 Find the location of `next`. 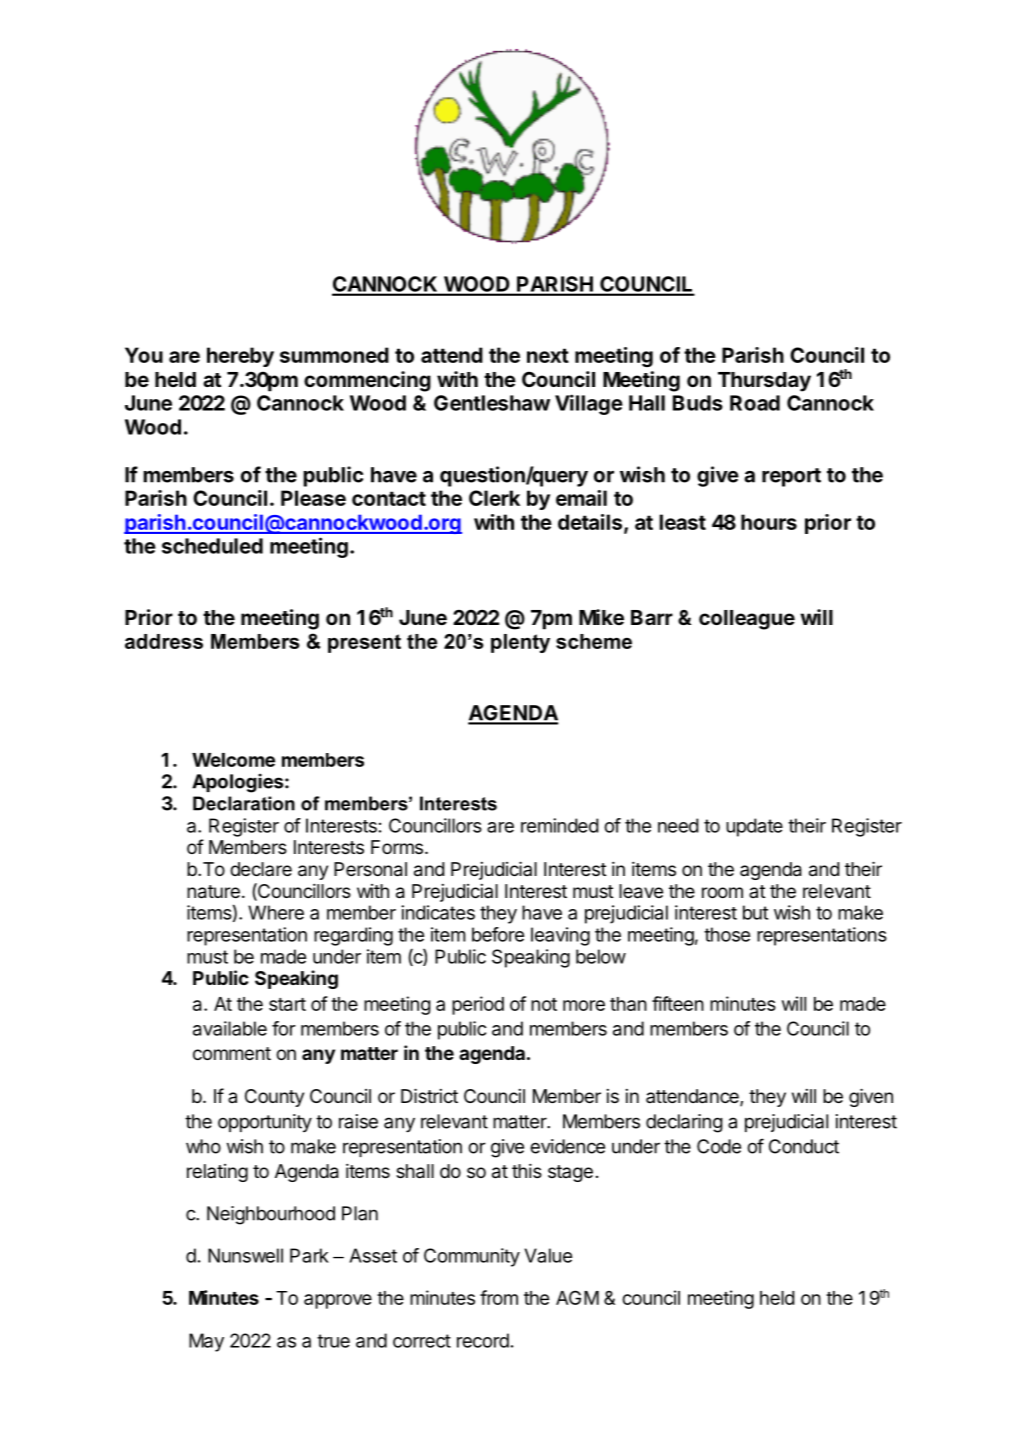

next is located at coordinates (548, 355).
